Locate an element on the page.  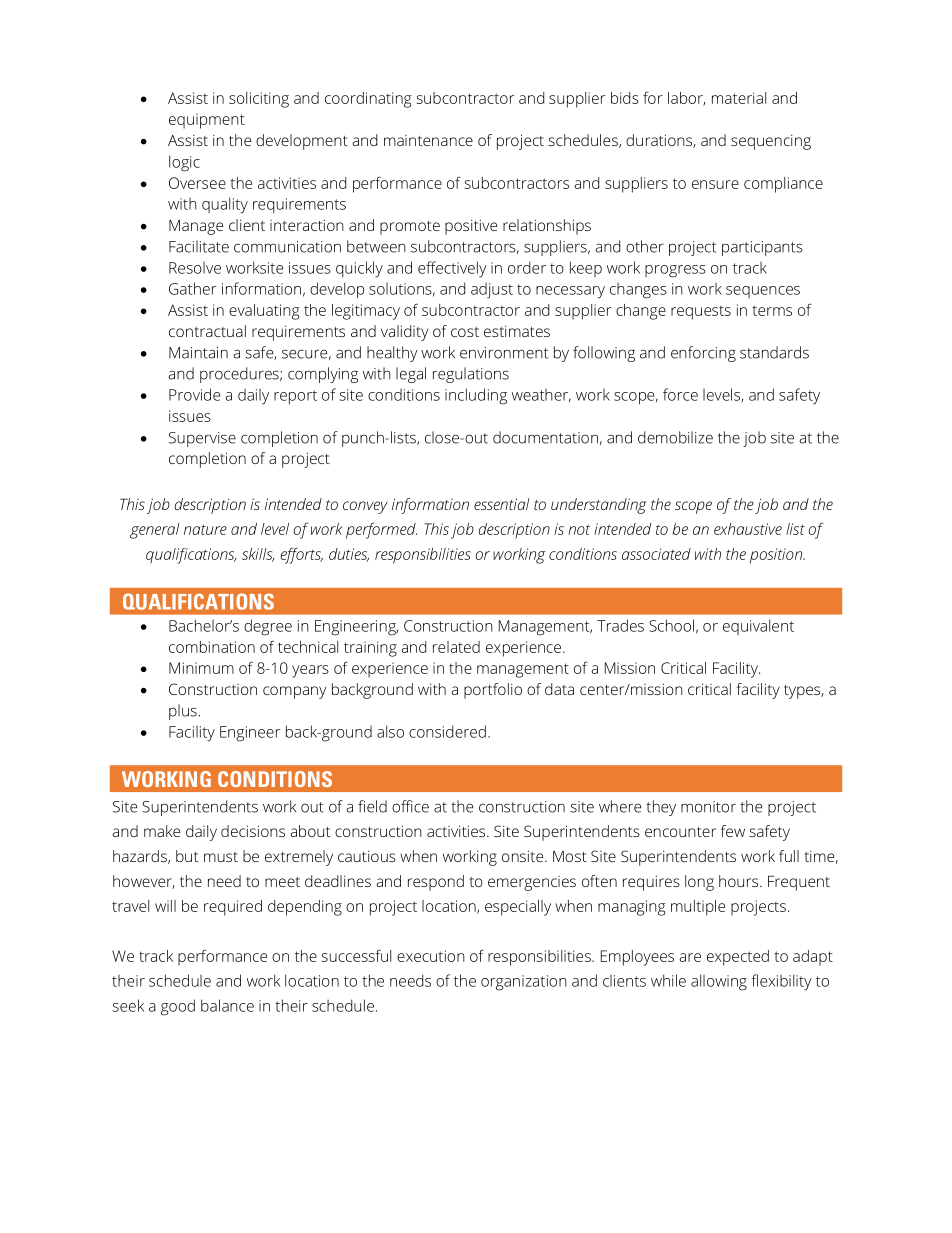
equivalent is located at coordinates (758, 627).
